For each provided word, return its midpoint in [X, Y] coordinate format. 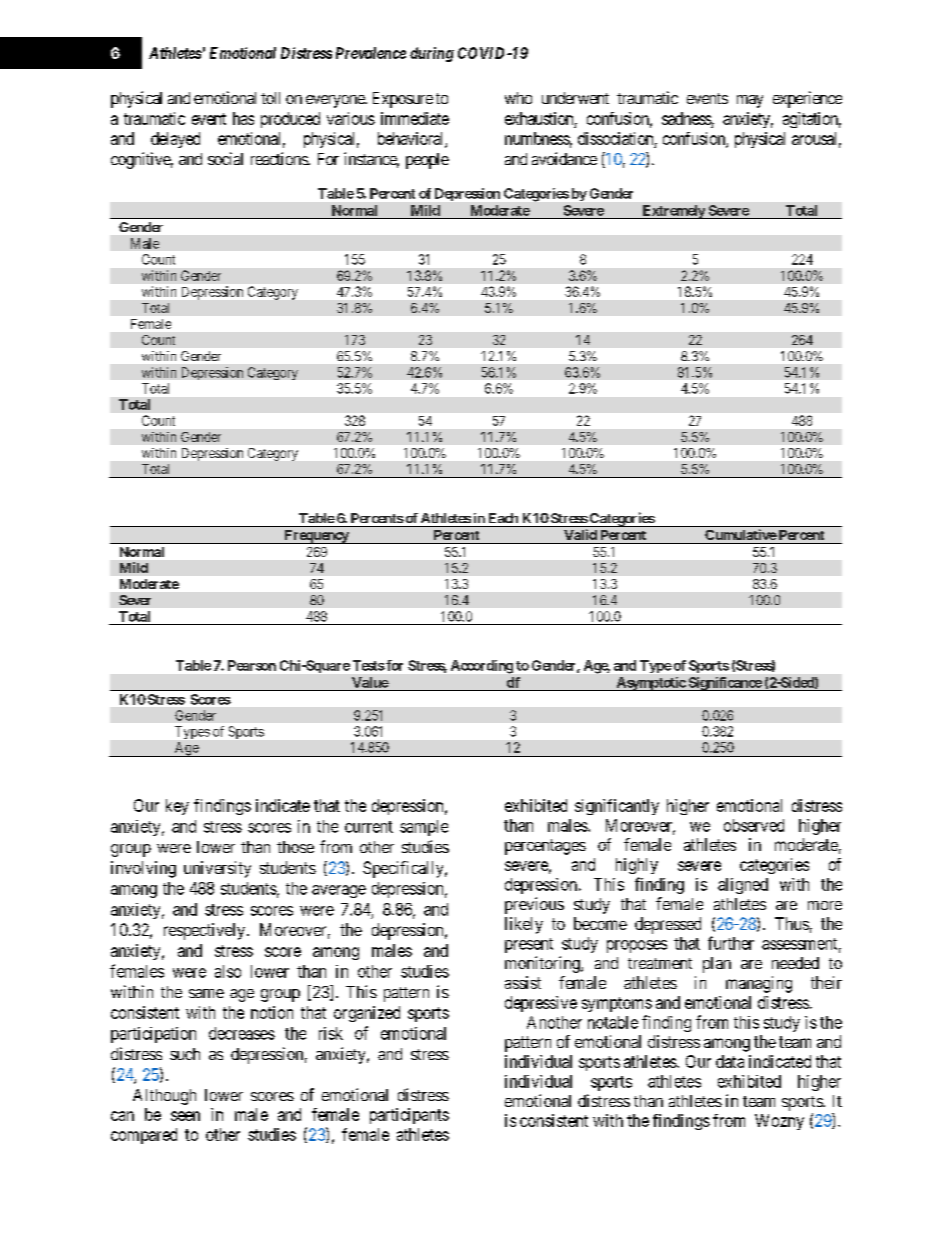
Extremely [673, 212]
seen [185, 1116]
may [750, 101]
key [177, 807]
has [243, 118]
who [518, 98]
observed [754, 825]
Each [503, 518]
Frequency [316, 537]
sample [424, 828]
